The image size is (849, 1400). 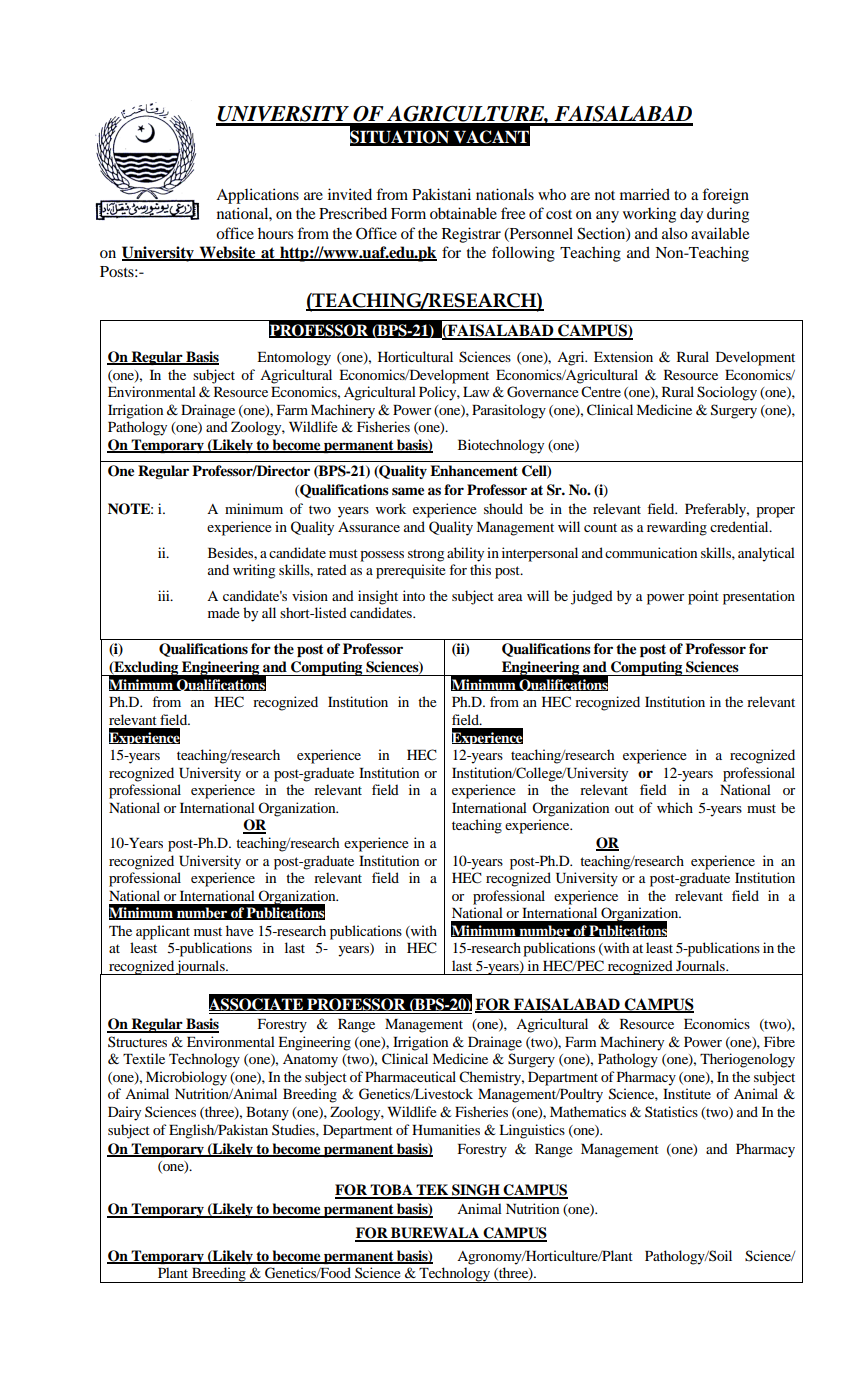 I want to click on obtainable, so click(x=463, y=213).
